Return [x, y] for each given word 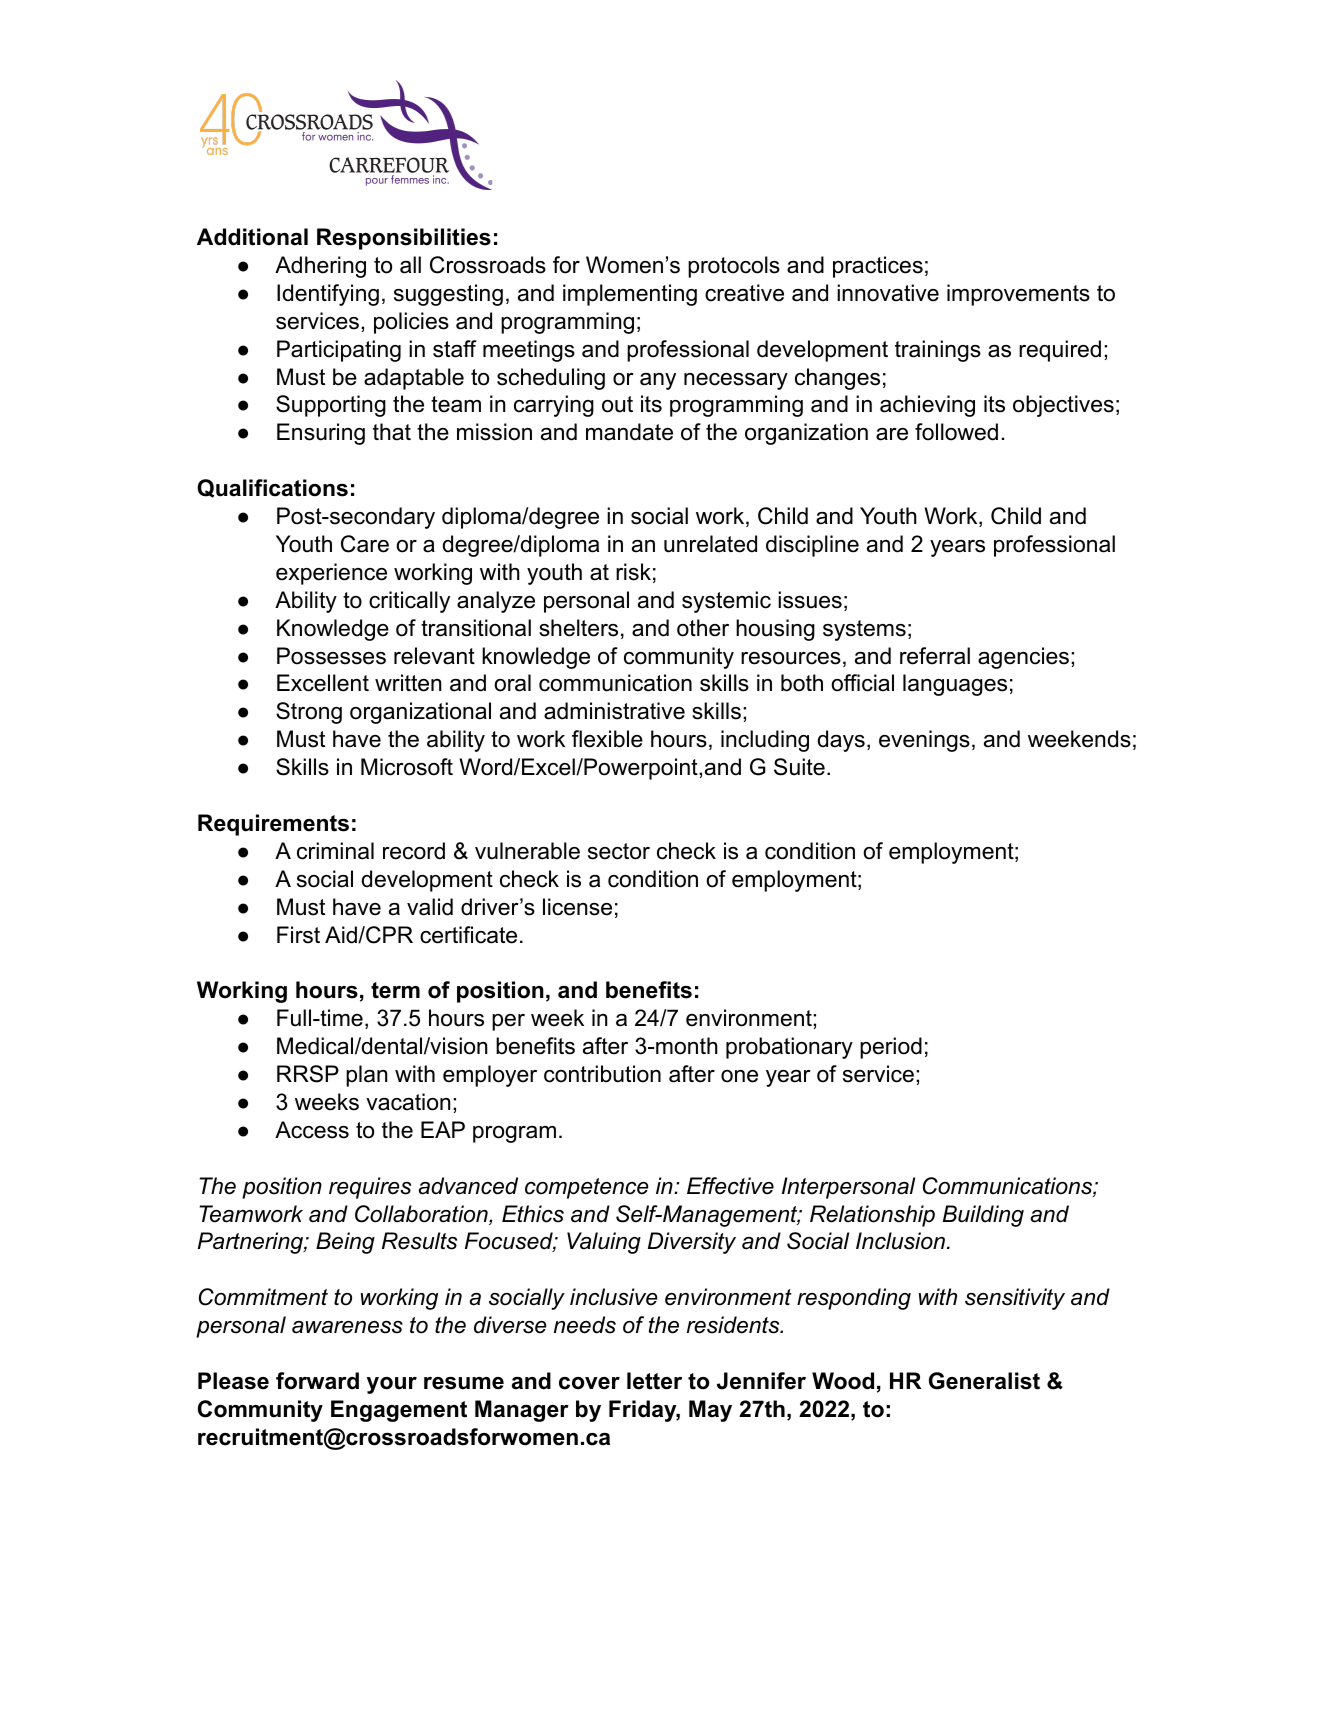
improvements [1018, 295]
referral [935, 656]
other [703, 628]
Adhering [320, 267]
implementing [630, 295]
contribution [602, 1074]
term [395, 990]
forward [317, 1381]
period [891, 1048]
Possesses [331, 656]
